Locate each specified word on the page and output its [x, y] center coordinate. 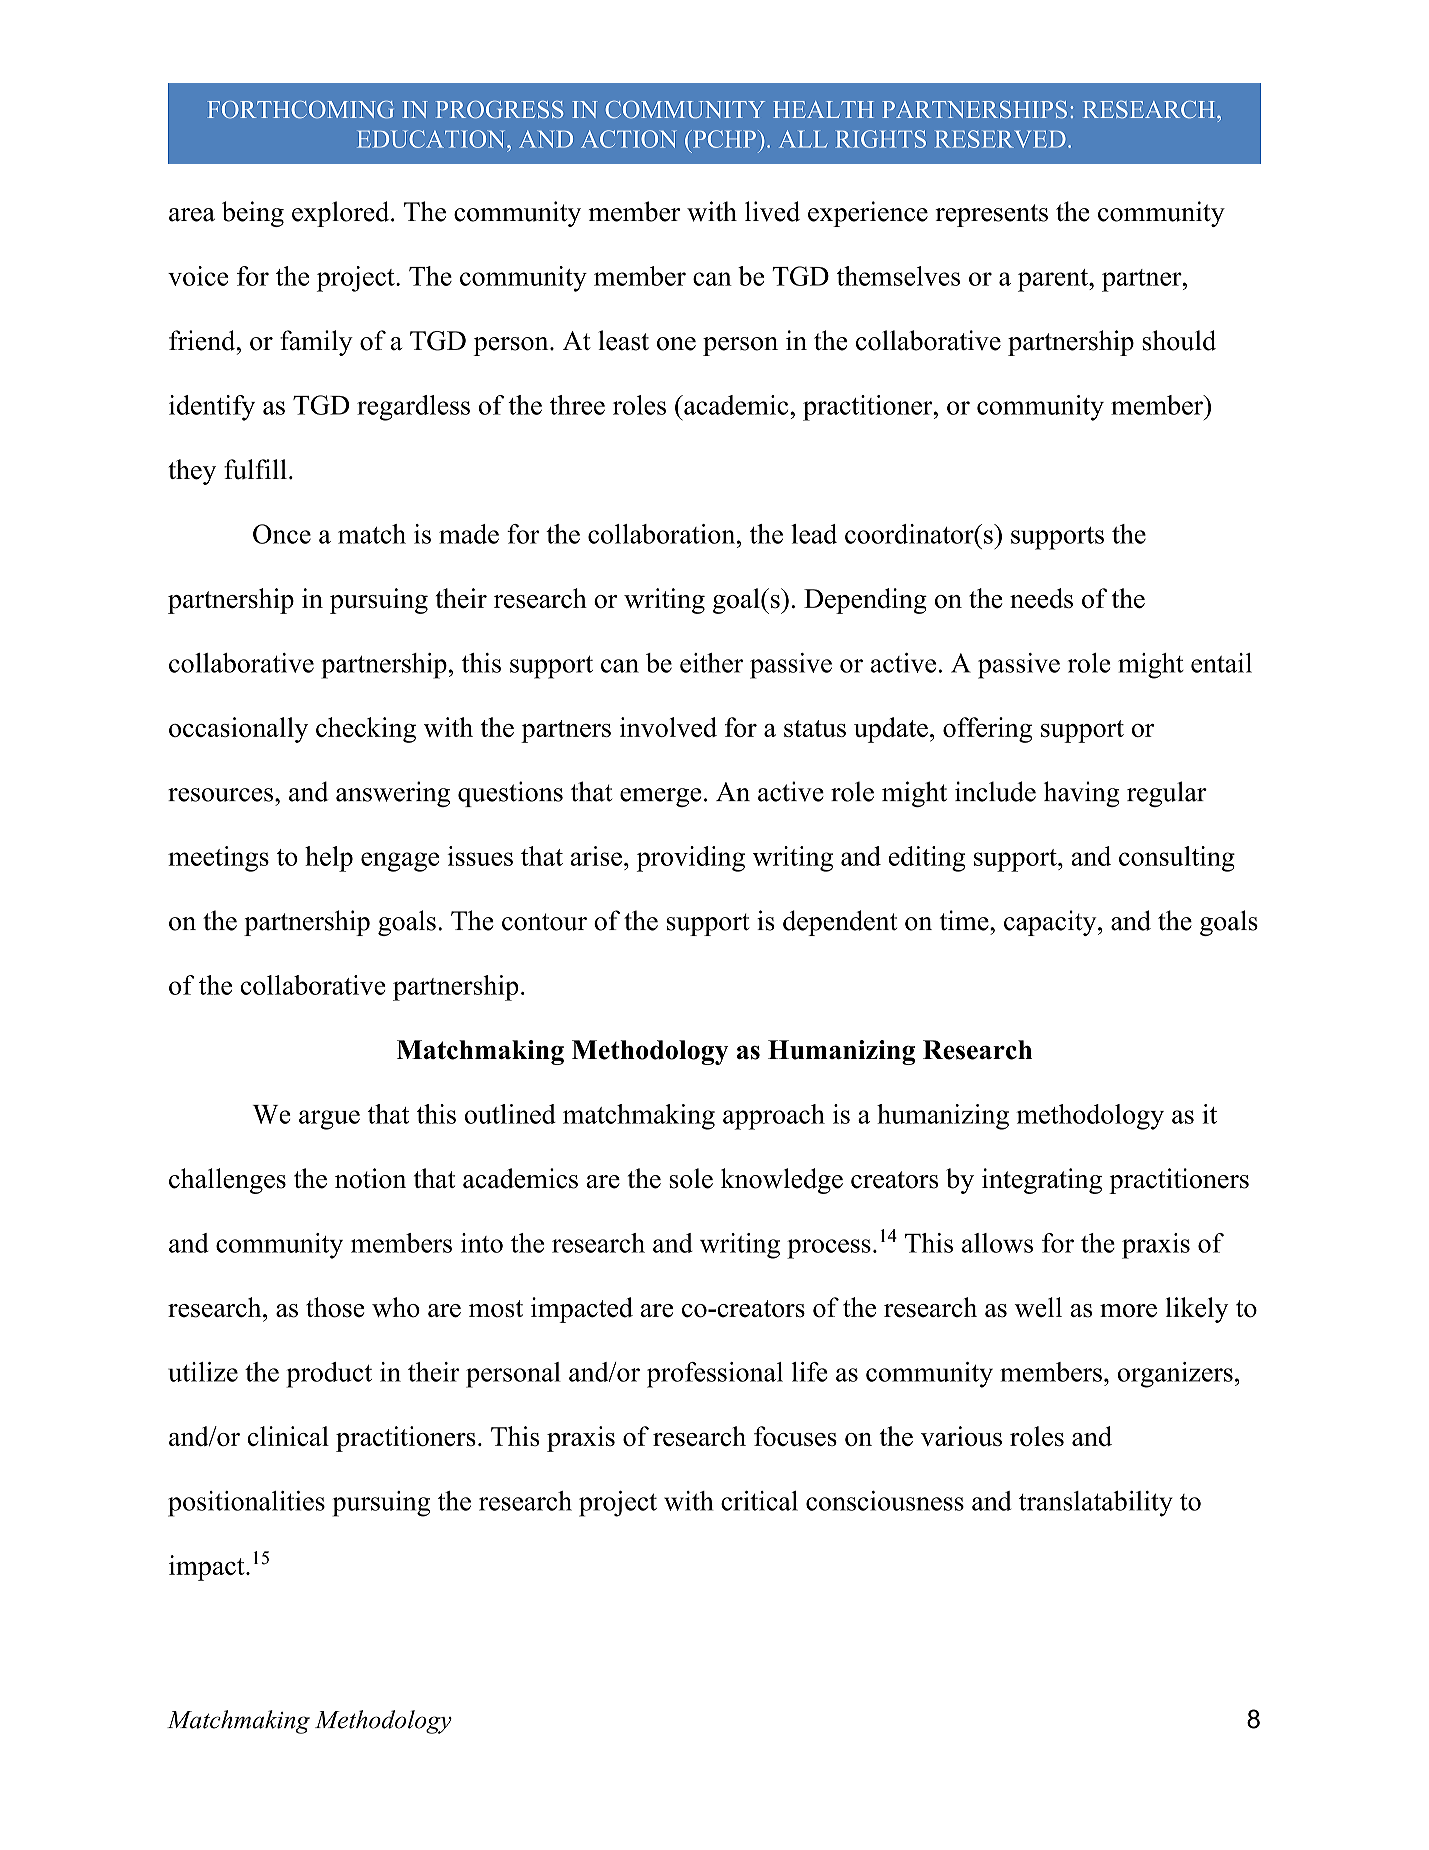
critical [759, 1501]
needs [1041, 598]
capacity [1051, 923]
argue [329, 1120]
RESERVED [1000, 139]
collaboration [663, 534]
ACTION [629, 139]
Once [282, 534]
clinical [288, 1436]
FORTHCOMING [300, 109]
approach [774, 1117]
